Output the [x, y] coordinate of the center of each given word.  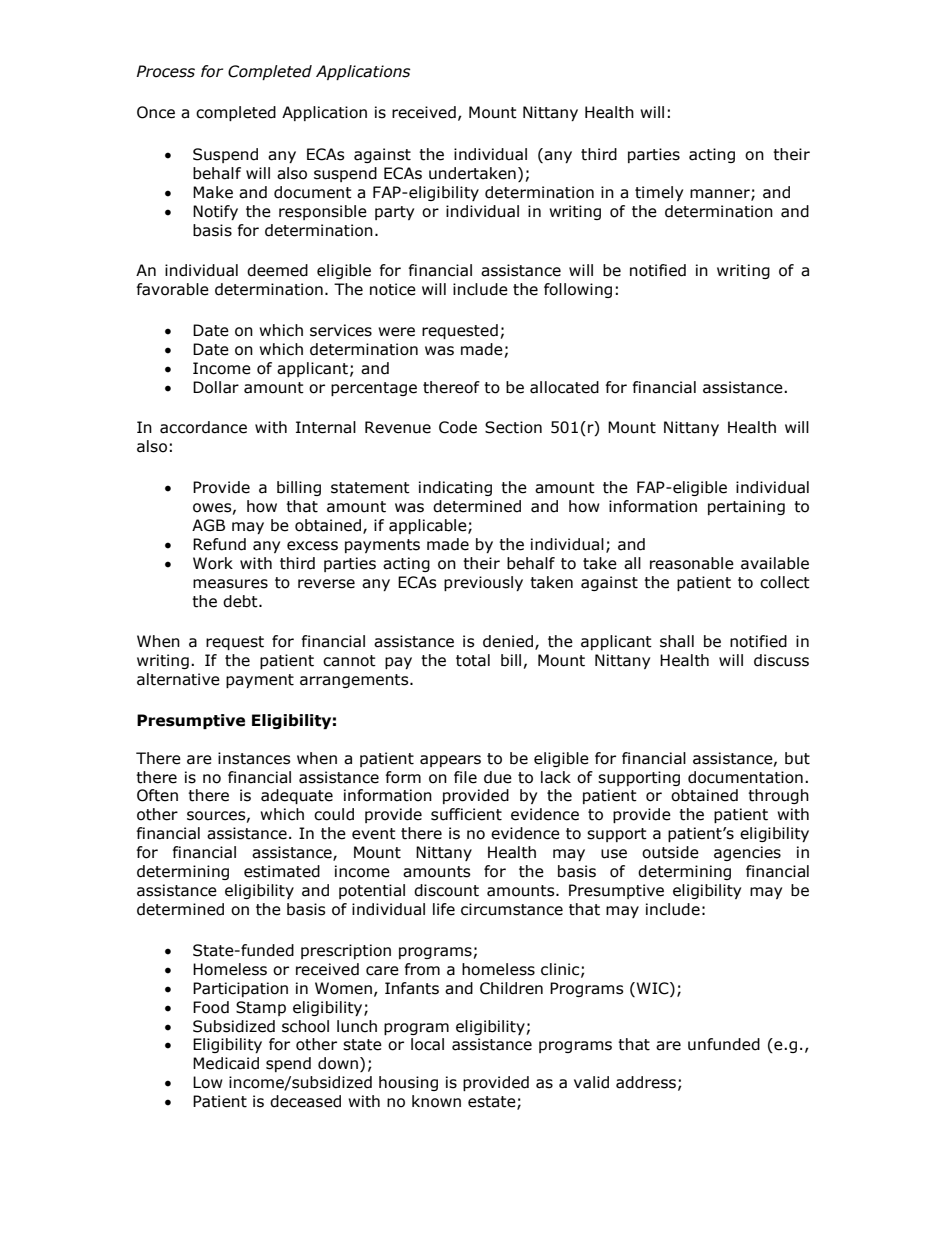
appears [450, 761]
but [797, 758]
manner [721, 195]
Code [458, 427]
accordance [203, 427]
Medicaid [226, 1063]
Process [166, 71]
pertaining [746, 507]
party [394, 213]
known [436, 1101]
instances [254, 758]
